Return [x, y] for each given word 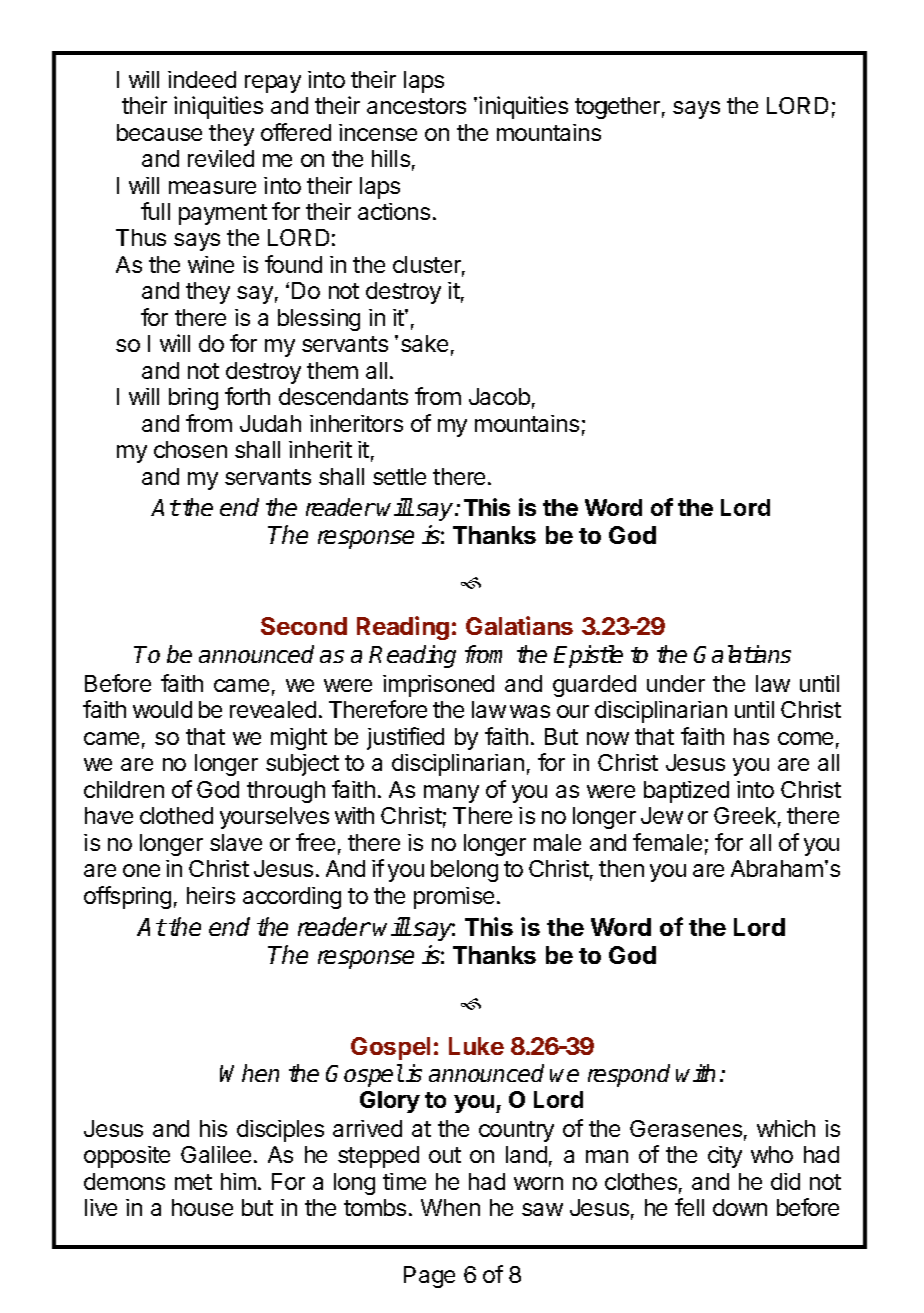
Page [429, 1277]
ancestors [416, 106]
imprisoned [438, 686]
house [202, 1207]
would [162, 709]
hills [391, 158]
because [159, 132]
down [740, 1207]
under [676, 683]
